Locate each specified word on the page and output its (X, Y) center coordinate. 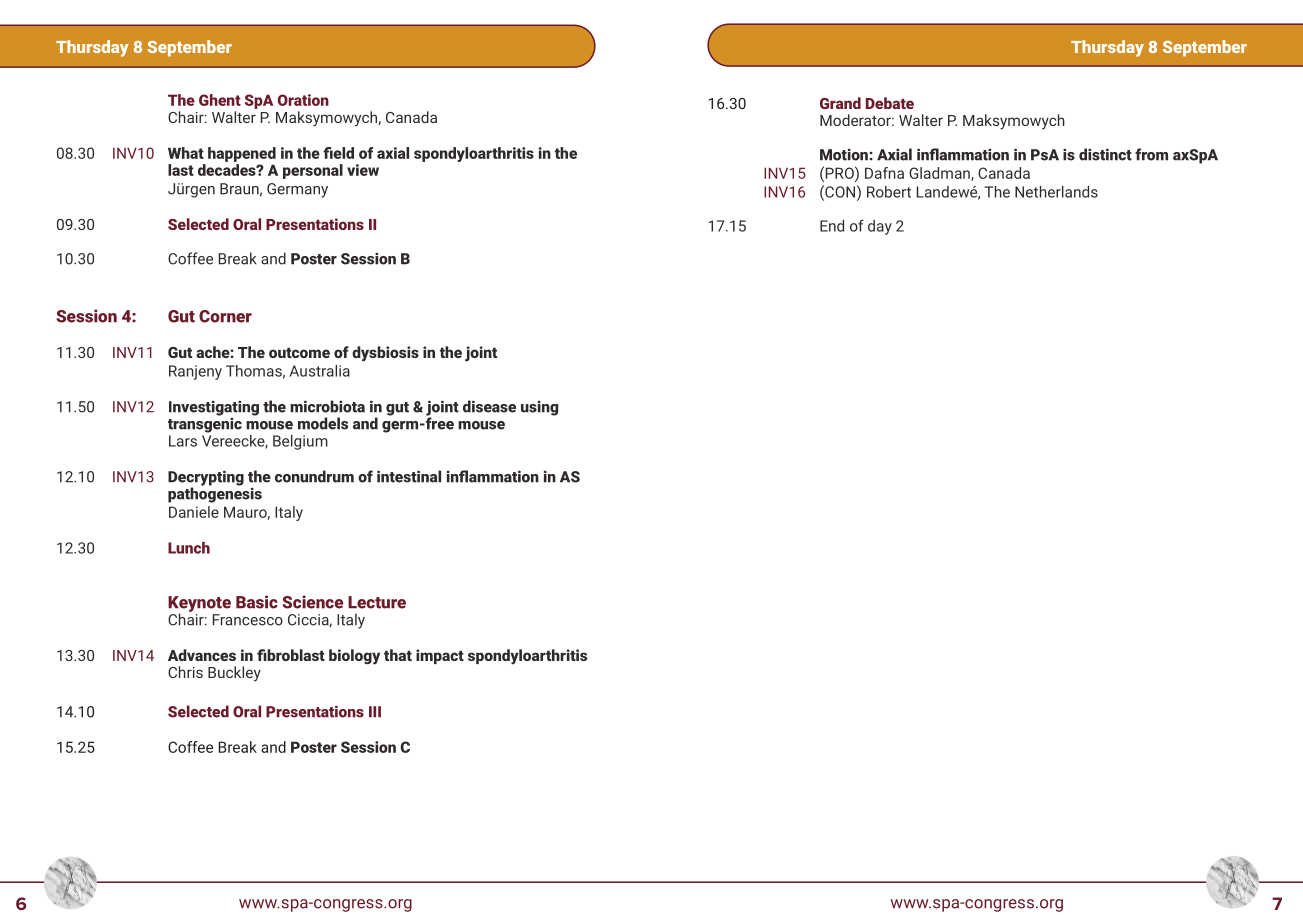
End (832, 226)
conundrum (314, 476)
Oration (303, 100)
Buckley (234, 673)
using (539, 408)
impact (440, 656)
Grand (840, 103)
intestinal (409, 476)
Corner (225, 316)
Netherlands (1056, 192)
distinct (1105, 154)
